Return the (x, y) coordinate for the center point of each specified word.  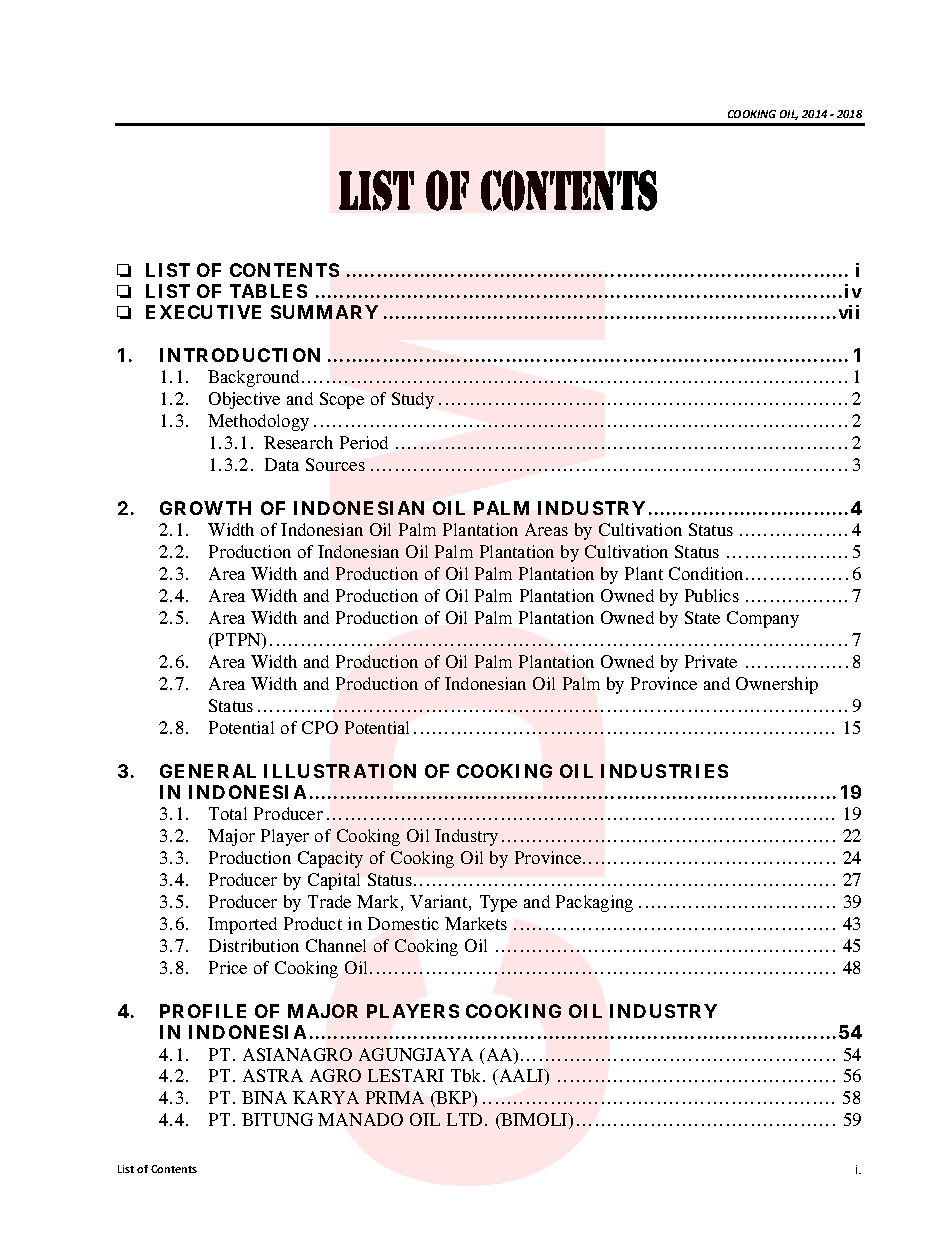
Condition (706, 573)
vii (849, 312)
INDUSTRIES (664, 771)
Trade (329, 901)
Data (282, 464)
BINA (264, 1097)
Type (498, 903)
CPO (320, 727)
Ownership (777, 685)
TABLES (268, 291)
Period (364, 442)
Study (413, 400)
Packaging (594, 903)
